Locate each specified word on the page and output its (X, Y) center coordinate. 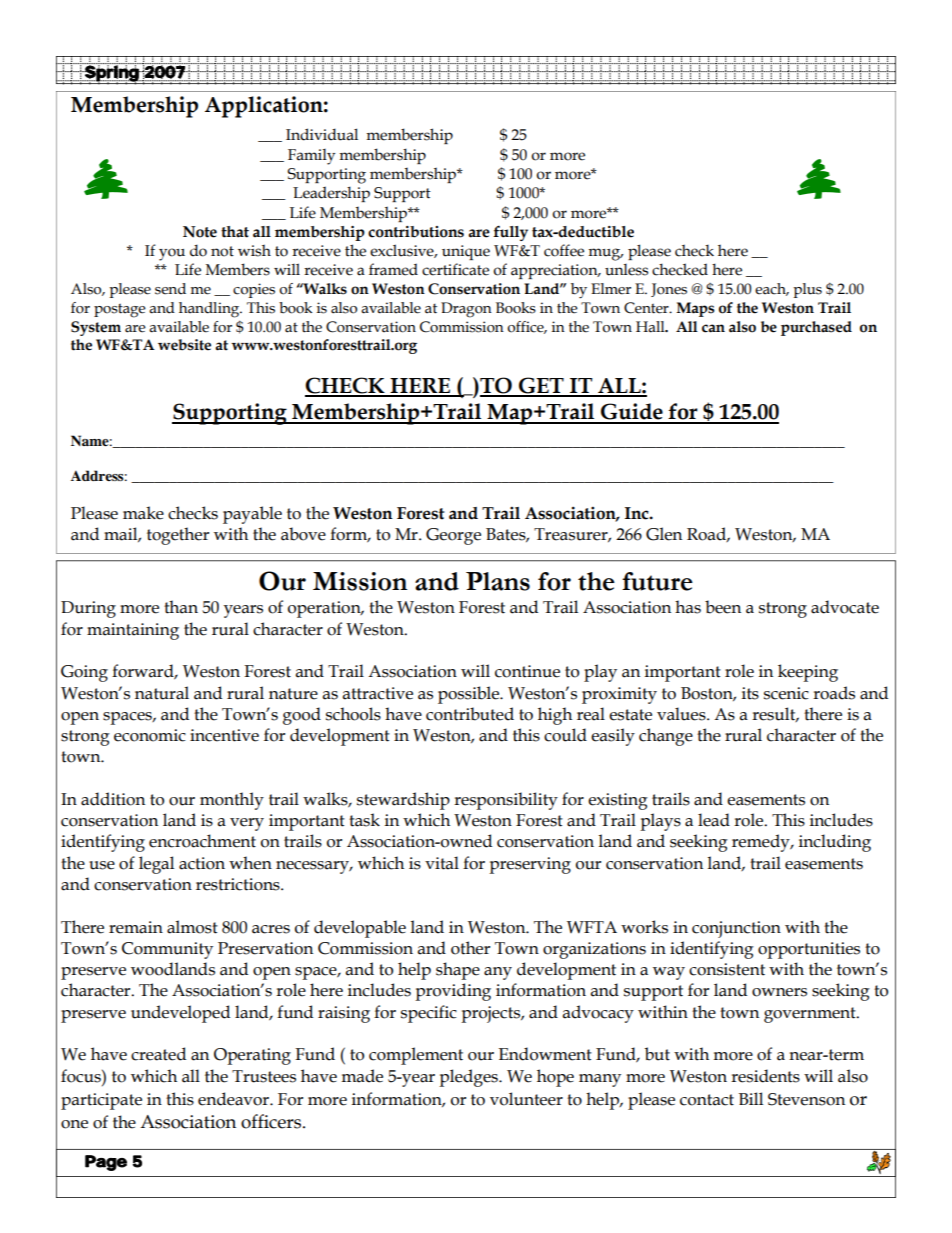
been (723, 607)
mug (605, 254)
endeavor (234, 1099)
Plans (498, 581)
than (181, 607)
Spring (111, 74)
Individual (322, 134)
